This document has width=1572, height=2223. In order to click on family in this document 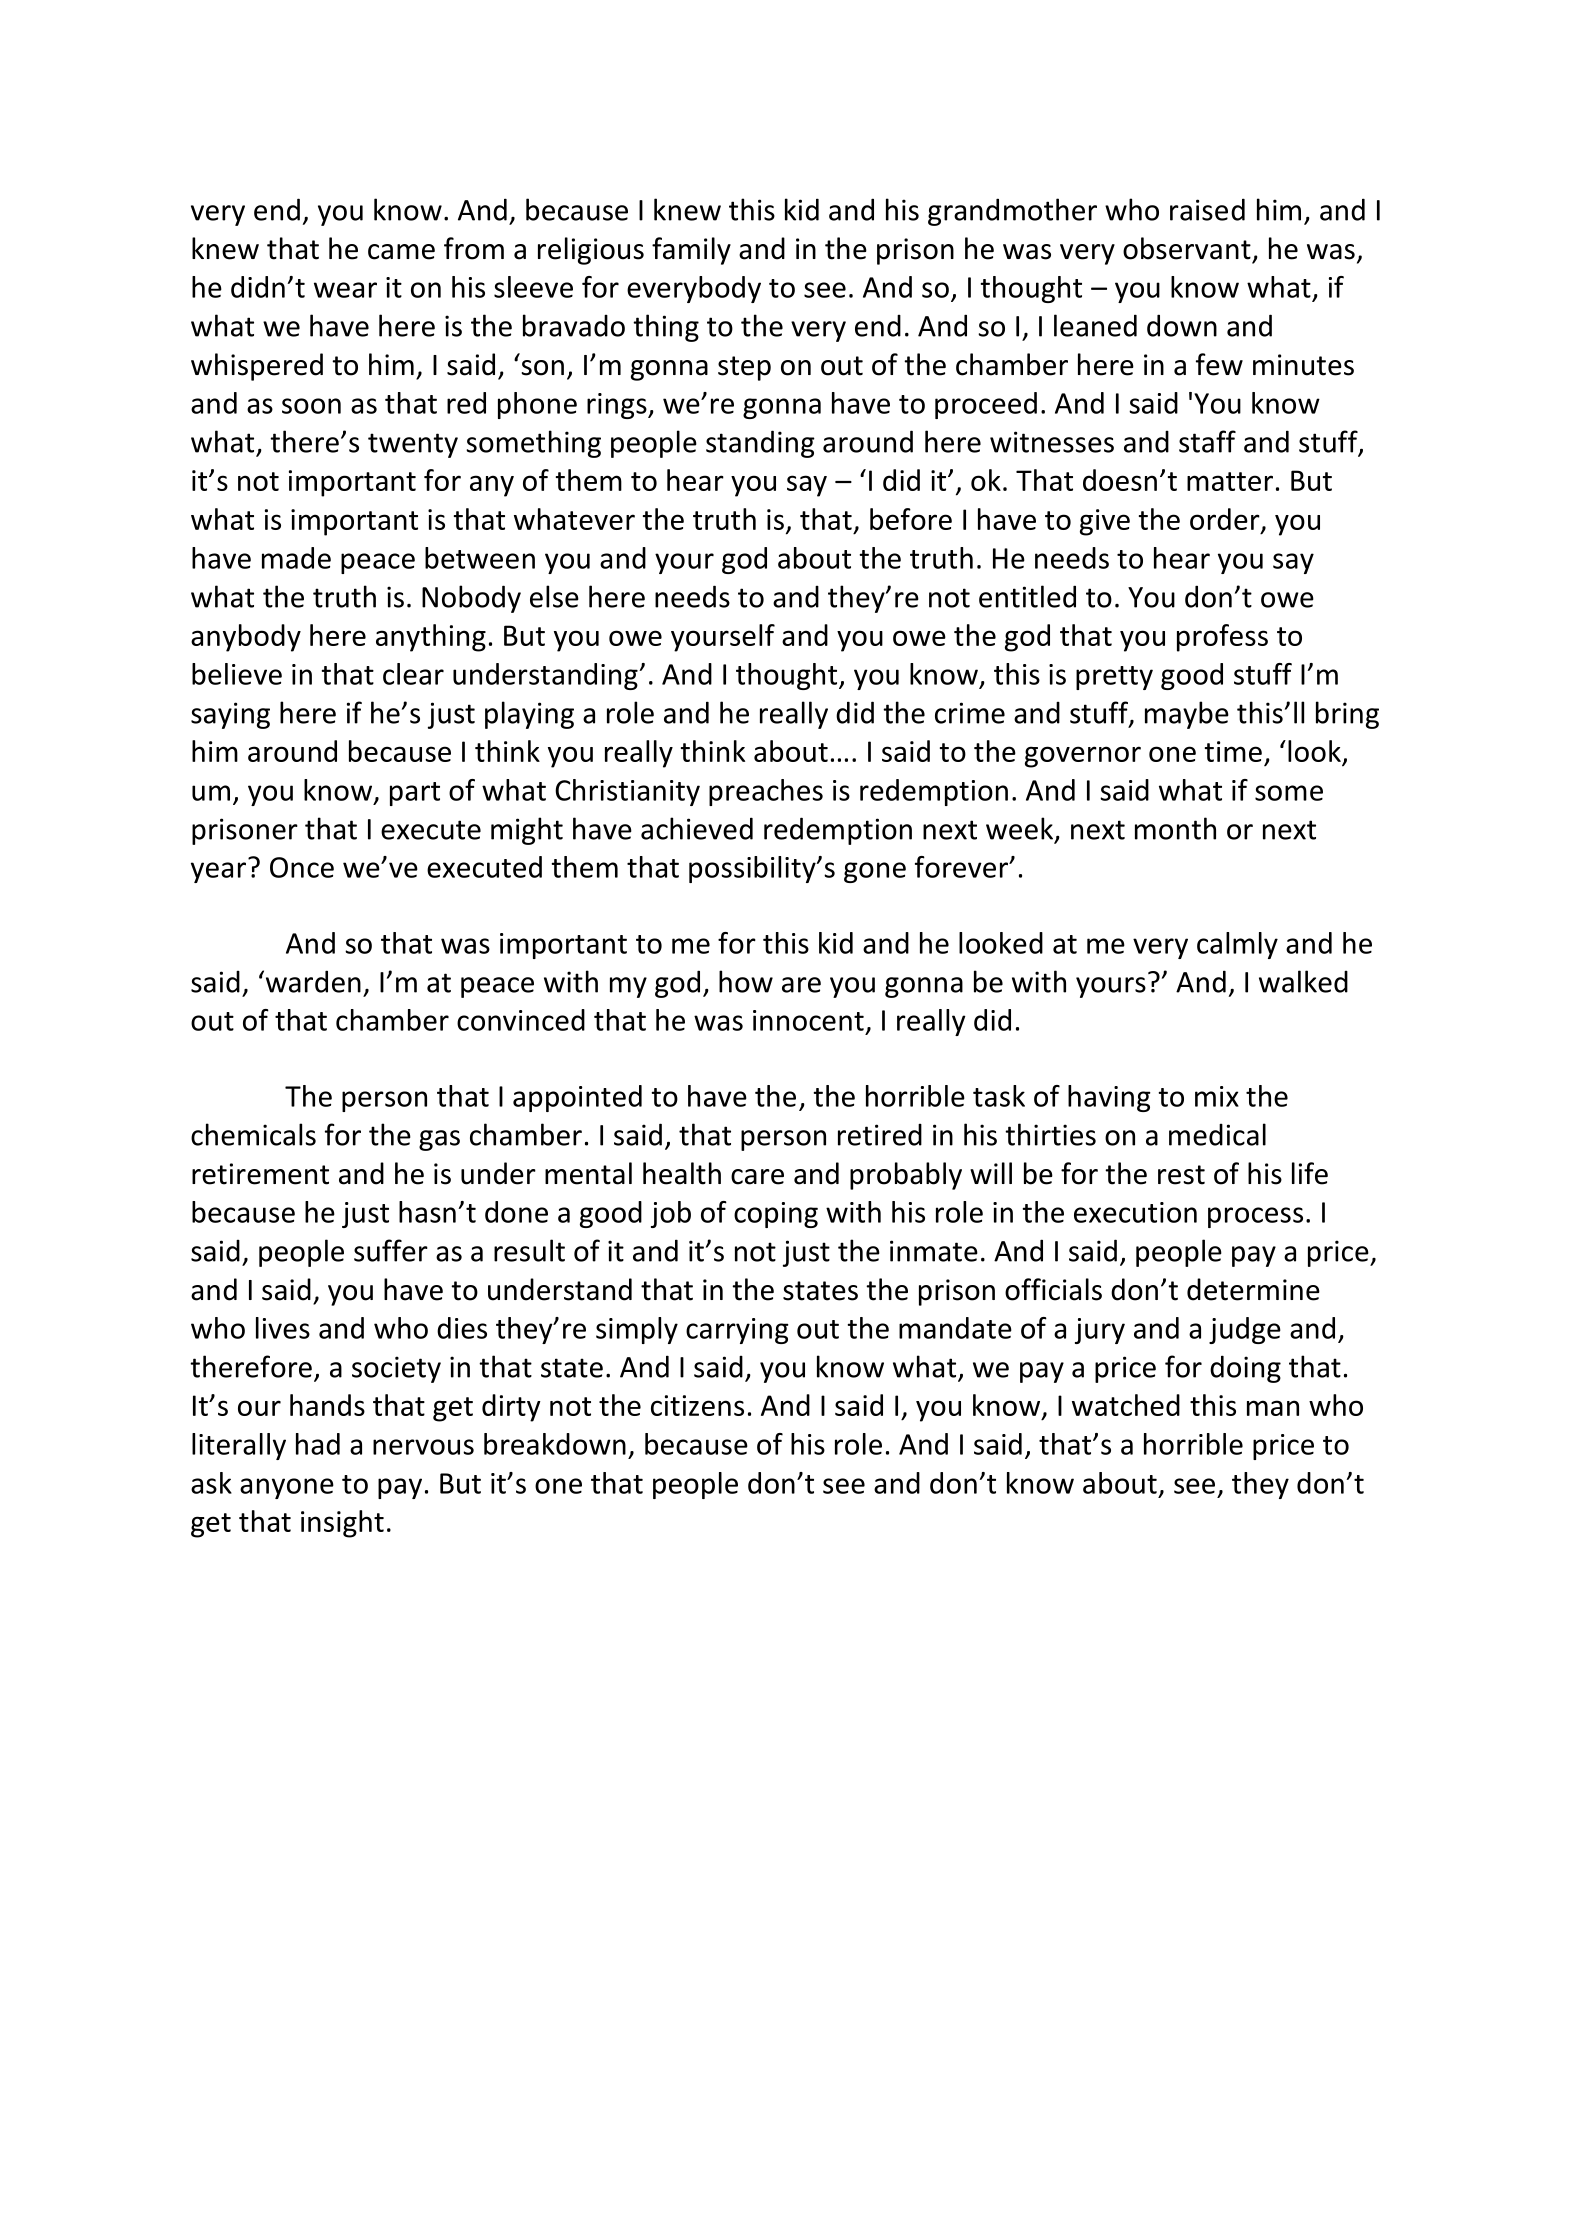, I will do `click(691, 251)`.
